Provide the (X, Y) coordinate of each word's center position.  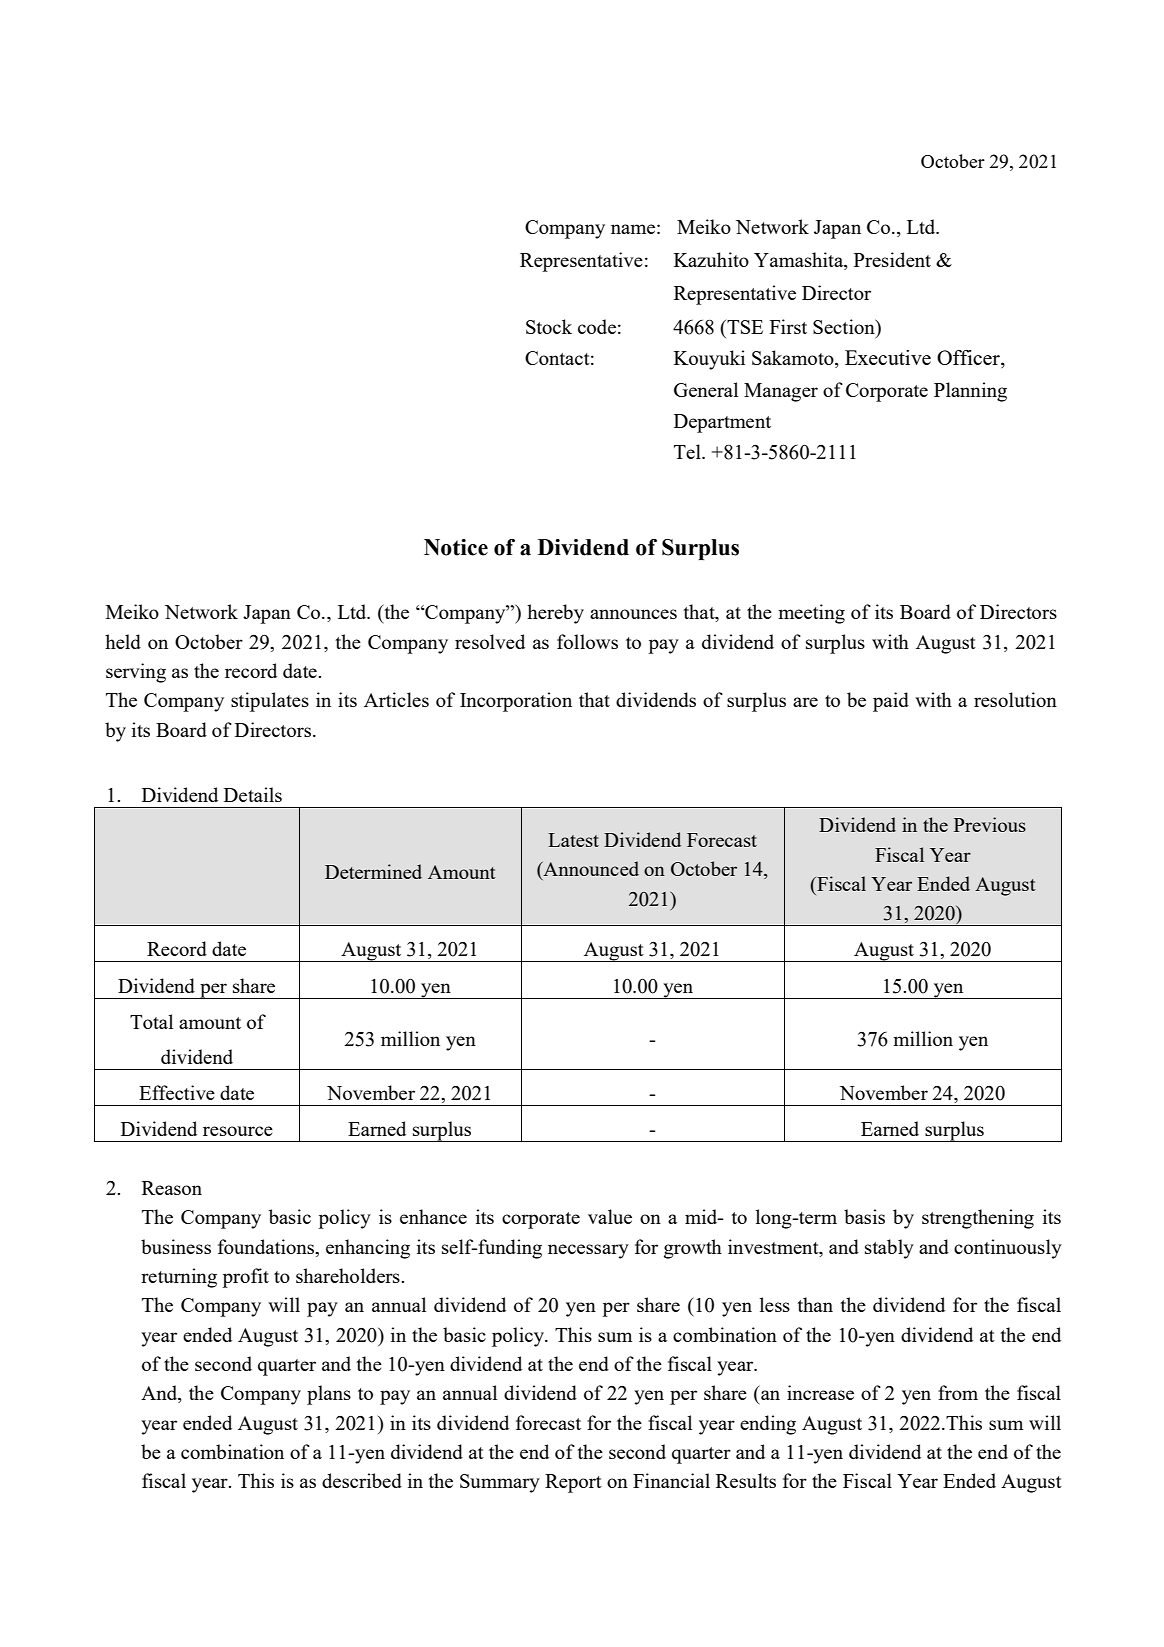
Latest (573, 840)
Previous (990, 824)
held (123, 641)
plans (329, 1395)
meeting (811, 614)
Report (573, 1483)
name (633, 229)
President (892, 259)
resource (238, 1131)
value (610, 1216)
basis (864, 1216)
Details (253, 794)
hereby (555, 614)
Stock (549, 326)
